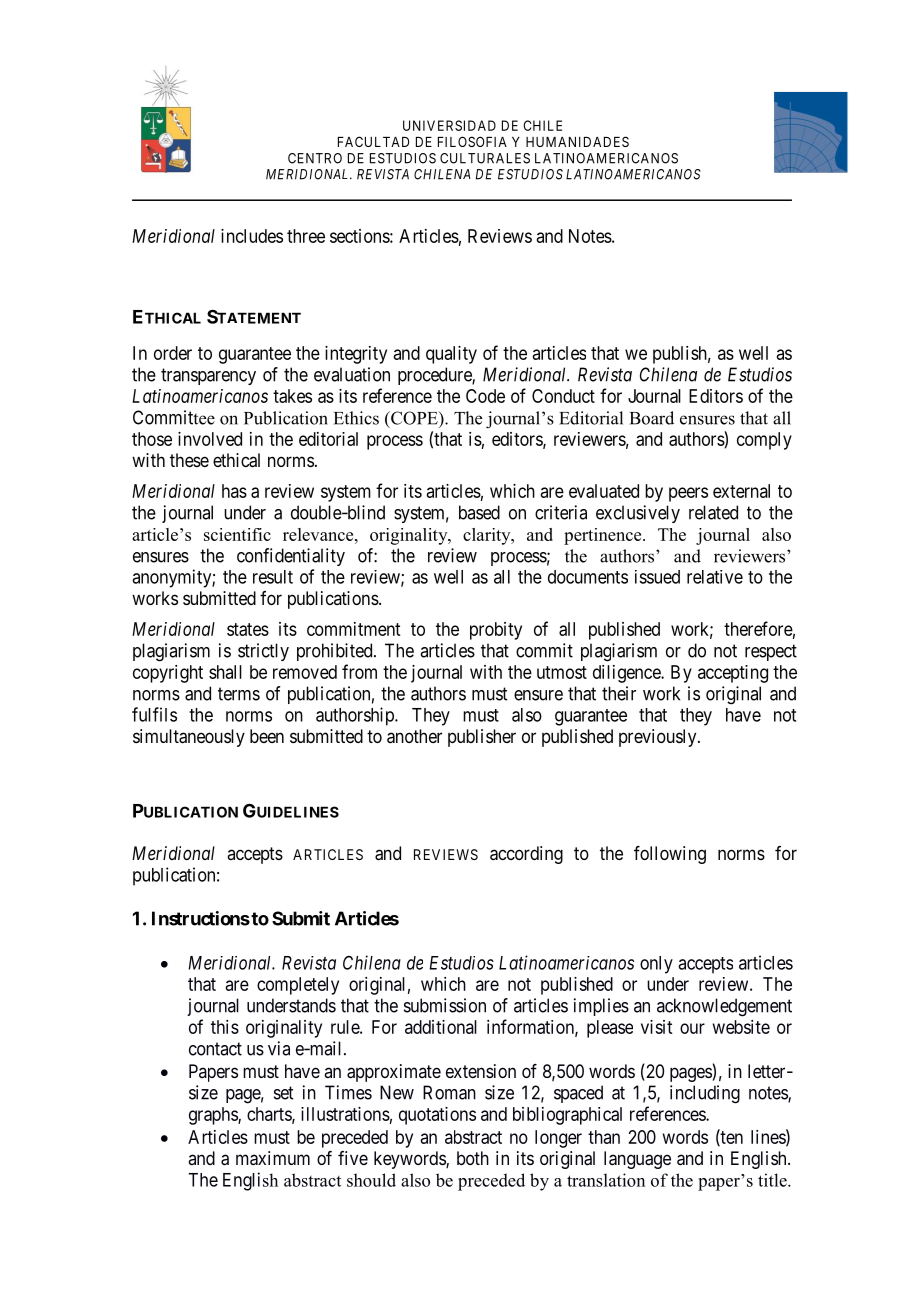 The height and width of the image is (1308, 924). Describe the element at coordinates (652, 418) in the image. I see `Board` at that location.
